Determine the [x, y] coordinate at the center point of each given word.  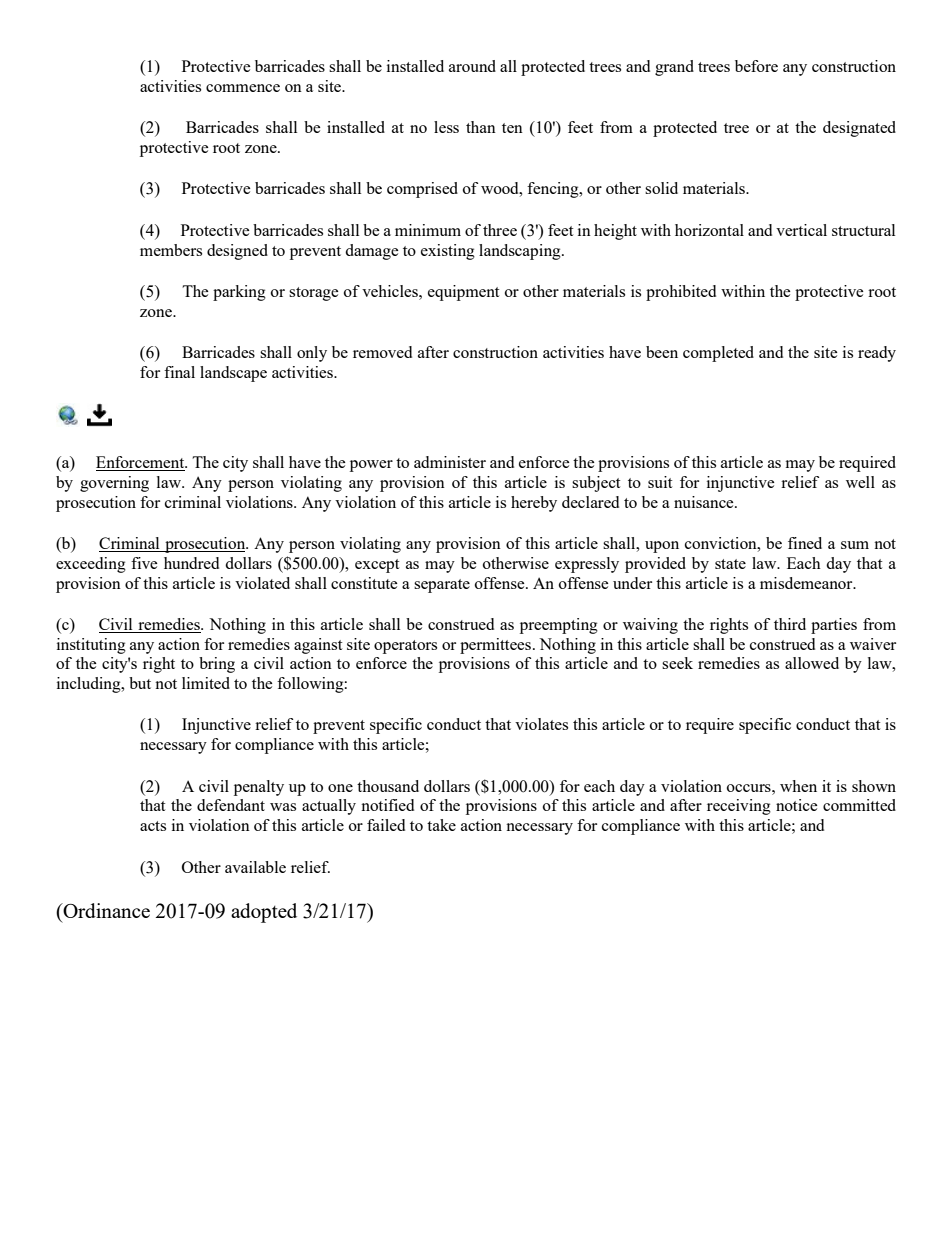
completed [718, 354]
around [472, 66]
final [179, 372]
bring [217, 665]
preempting [559, 626]
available [255, 867]
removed [382, 352]
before [756, 66]
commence [243, 88]
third [790, 624]
